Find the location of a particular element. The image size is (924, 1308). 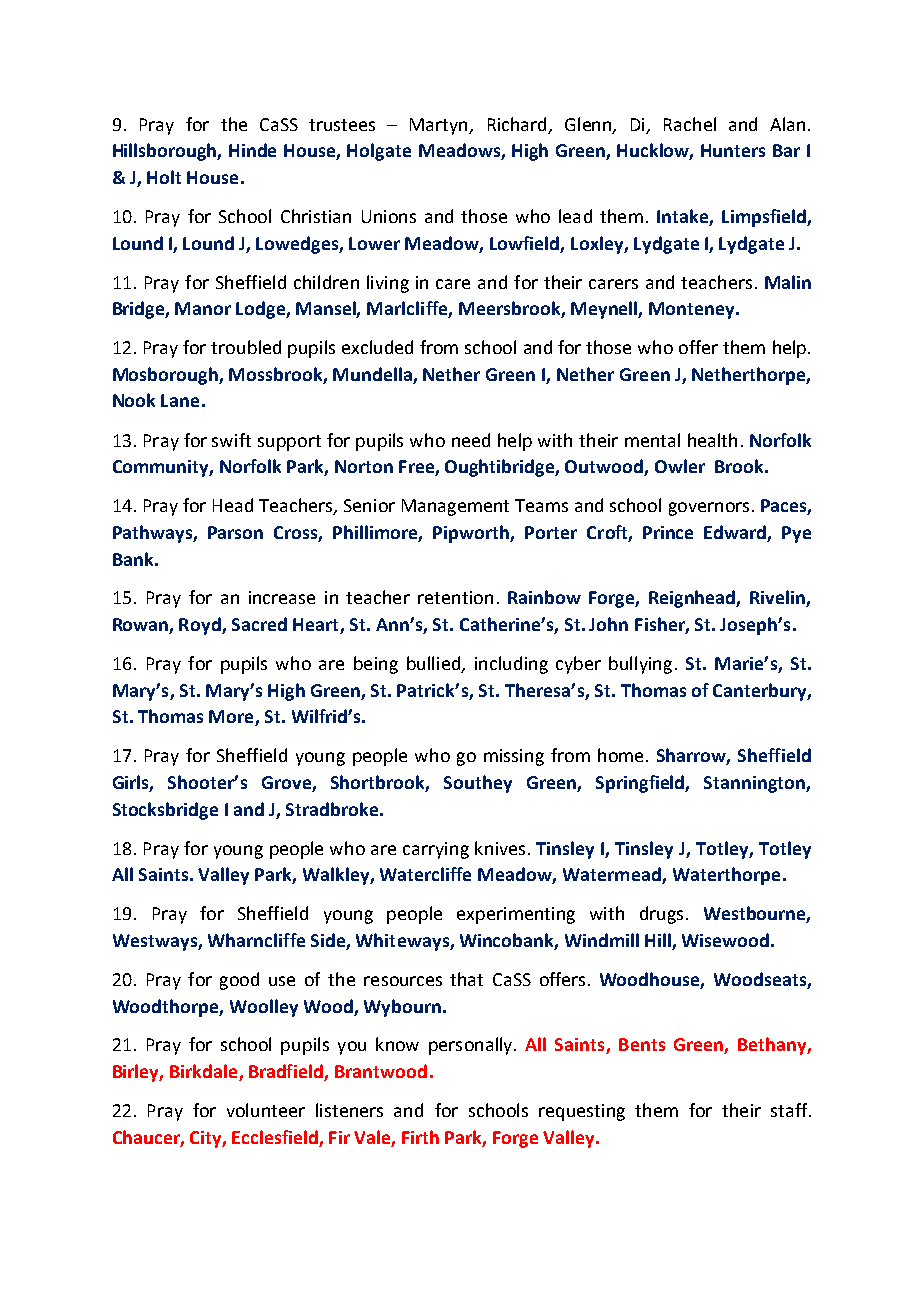

volunteer is located at coordinates (266, 1110).
